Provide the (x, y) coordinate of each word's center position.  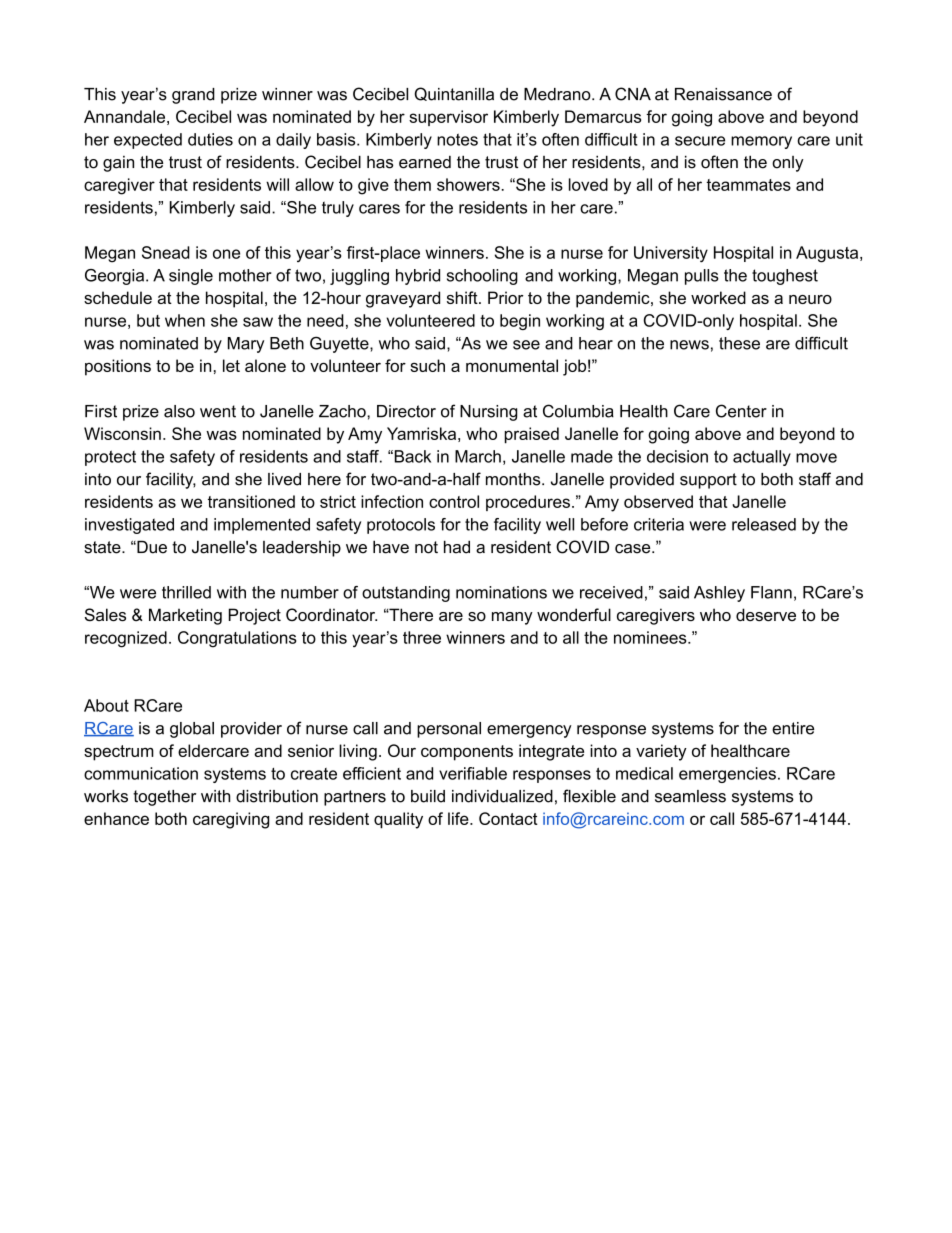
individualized (502, 796)
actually (762, 458)
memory (761, 142)
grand (193, 96)
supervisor (448, 118)
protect (110, 458)
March (478, 456)
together (164, 798)
